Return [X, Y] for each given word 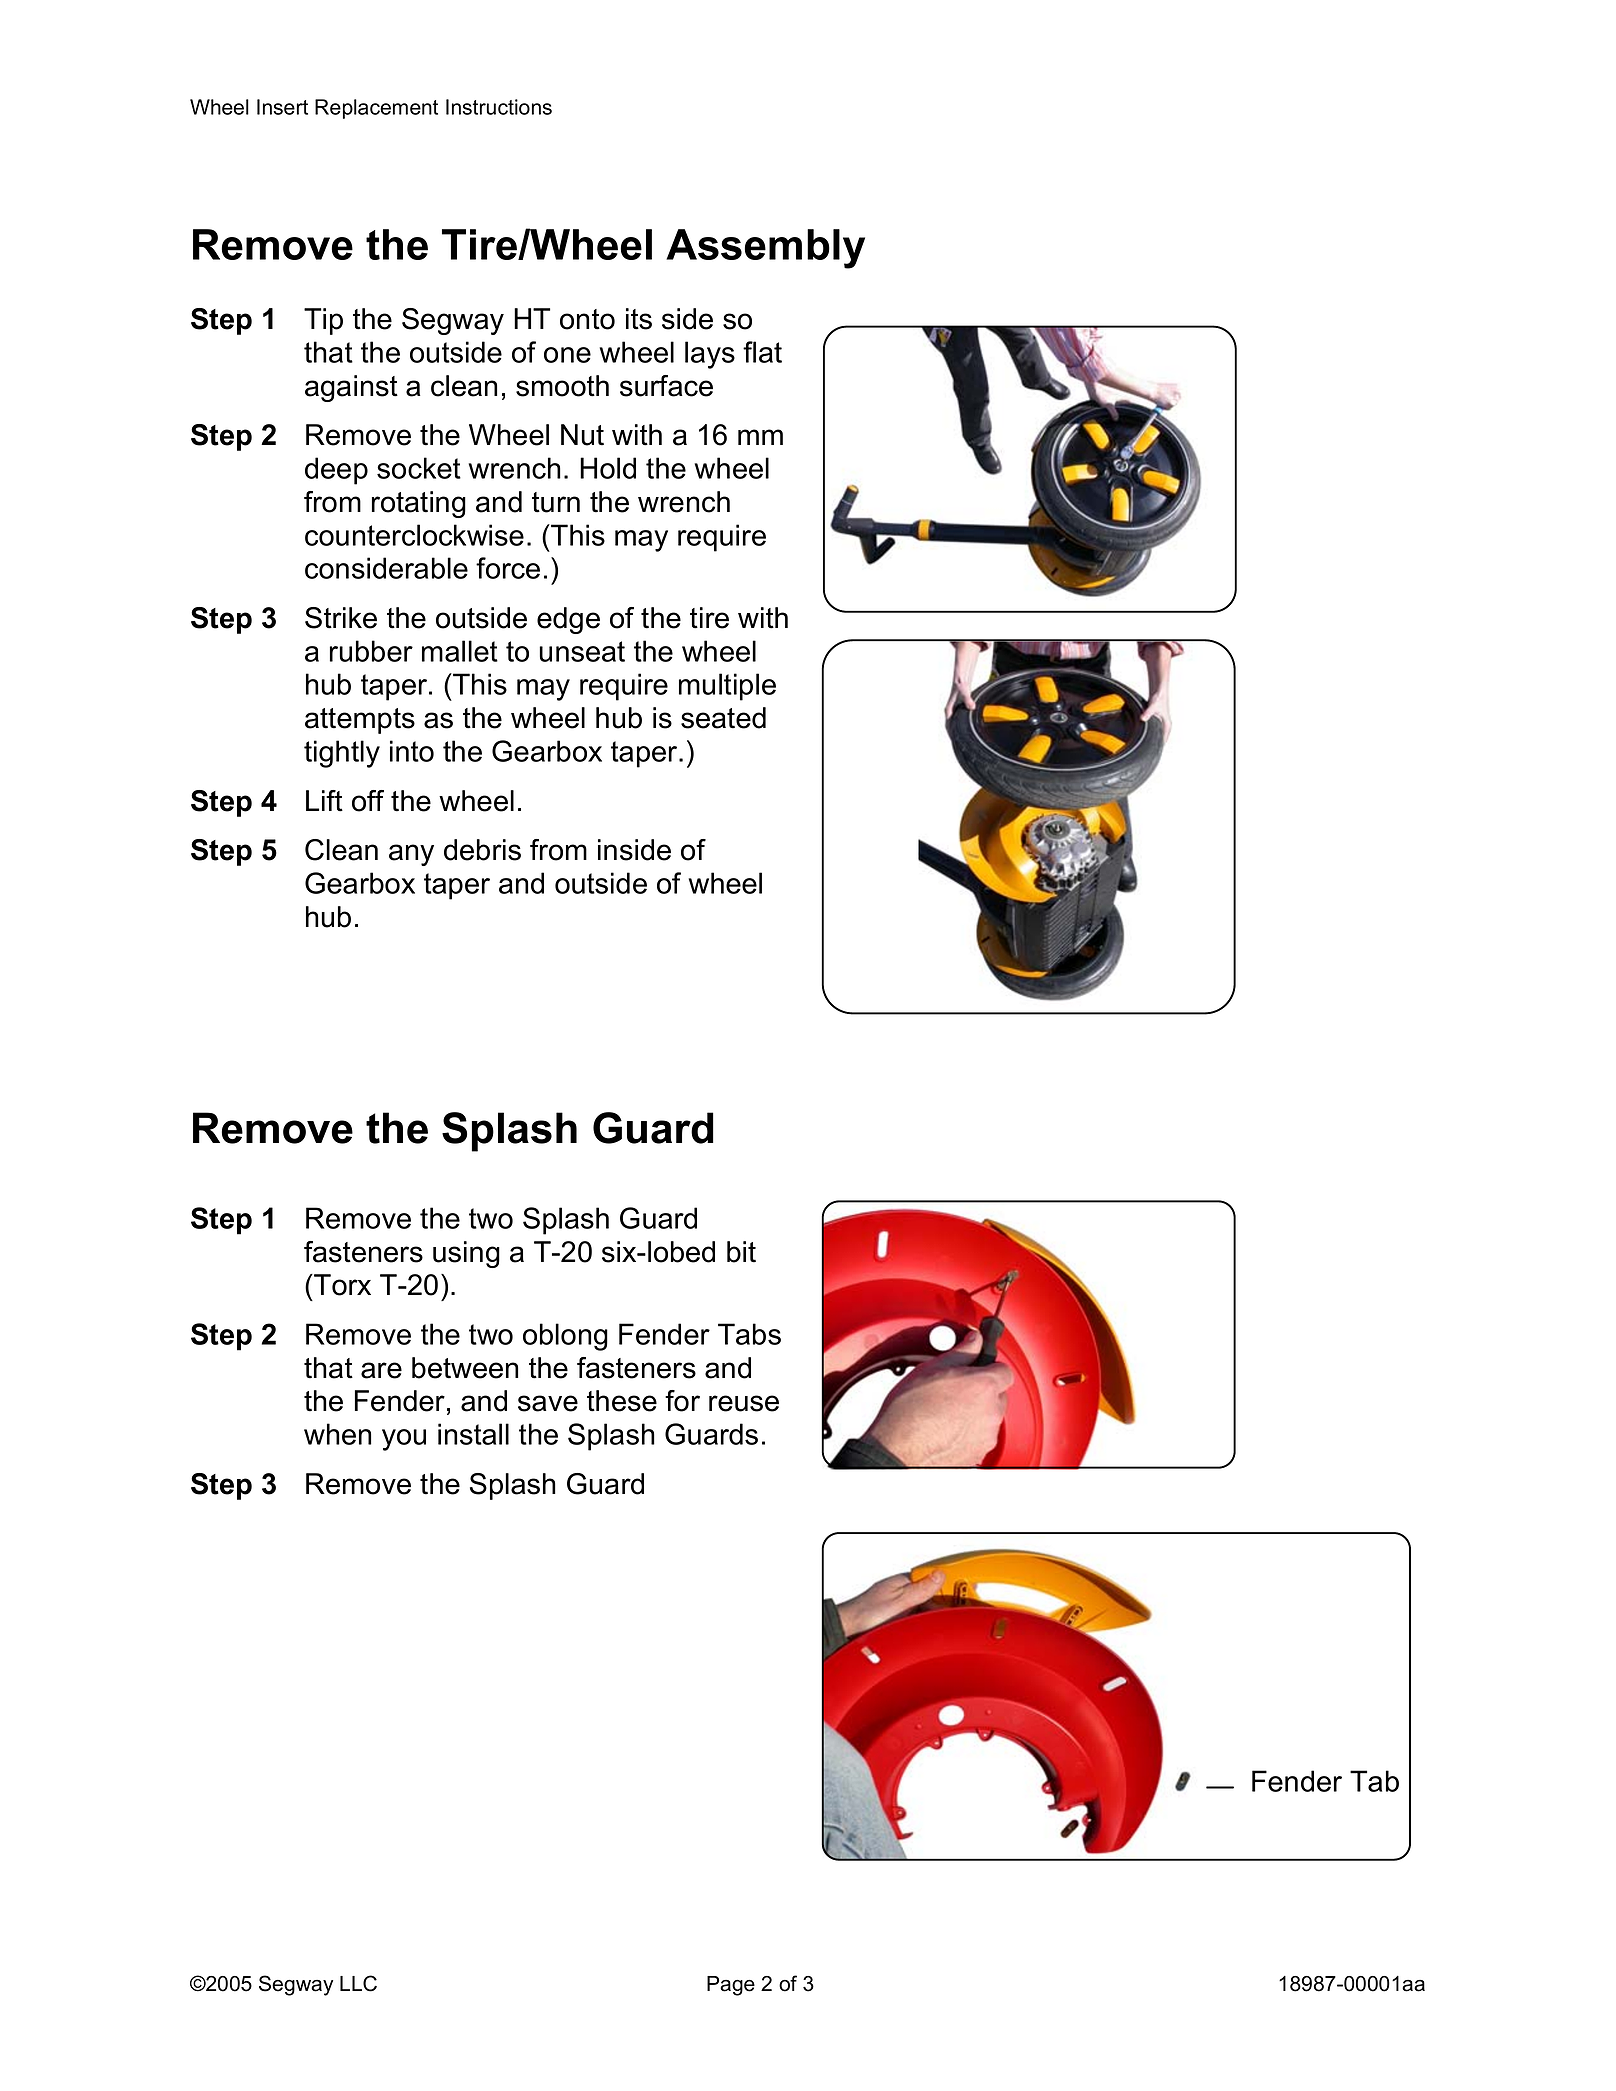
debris [482, 850]
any [411, 855]
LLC [358, 1983]
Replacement [376, 109]
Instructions [499, 107]
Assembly [765, 249]
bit [741, 1252]
